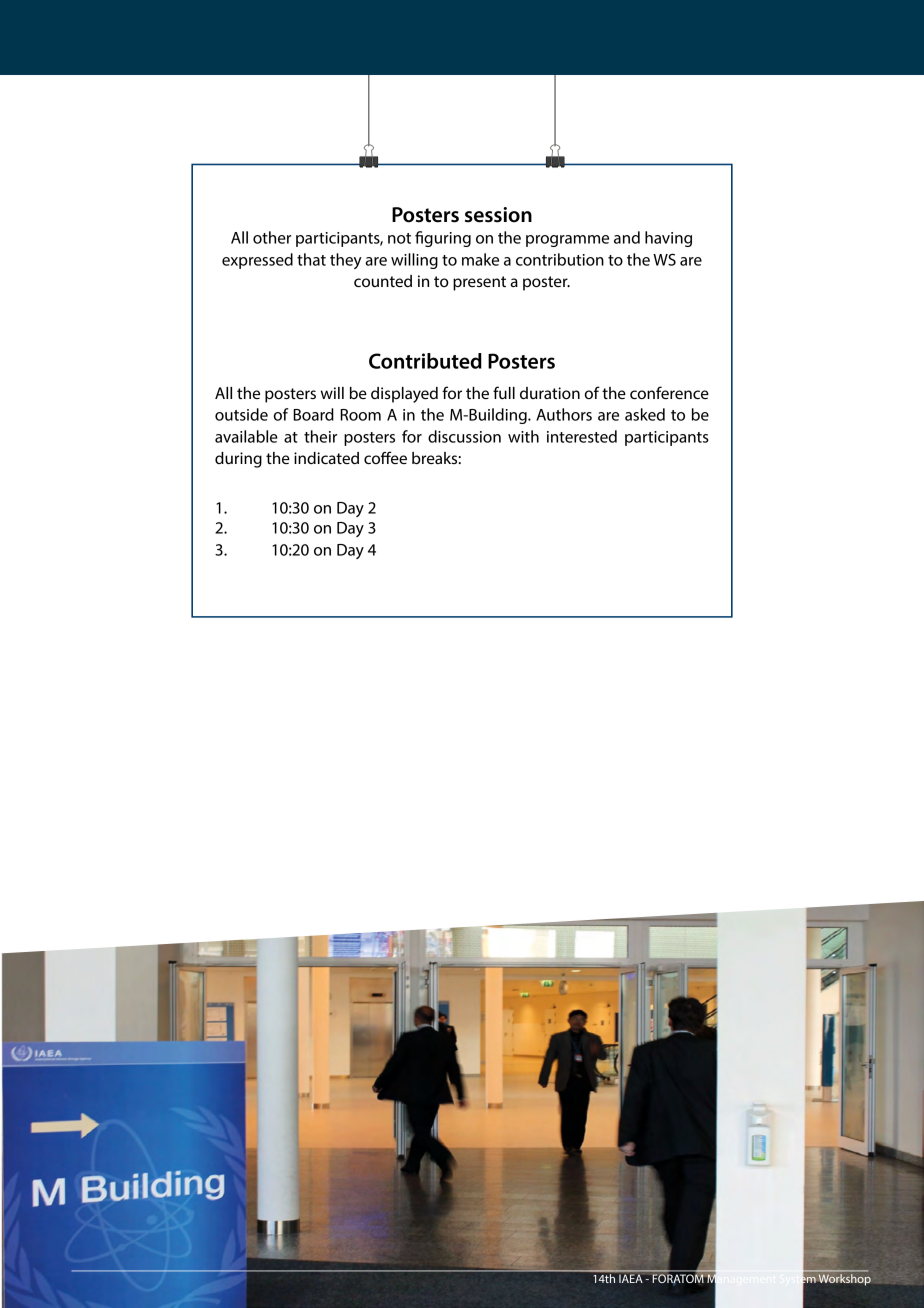 This image has height=1308, width=924. Describe the element at coordinates (272, 237) in the image. I see `other` at that location.
